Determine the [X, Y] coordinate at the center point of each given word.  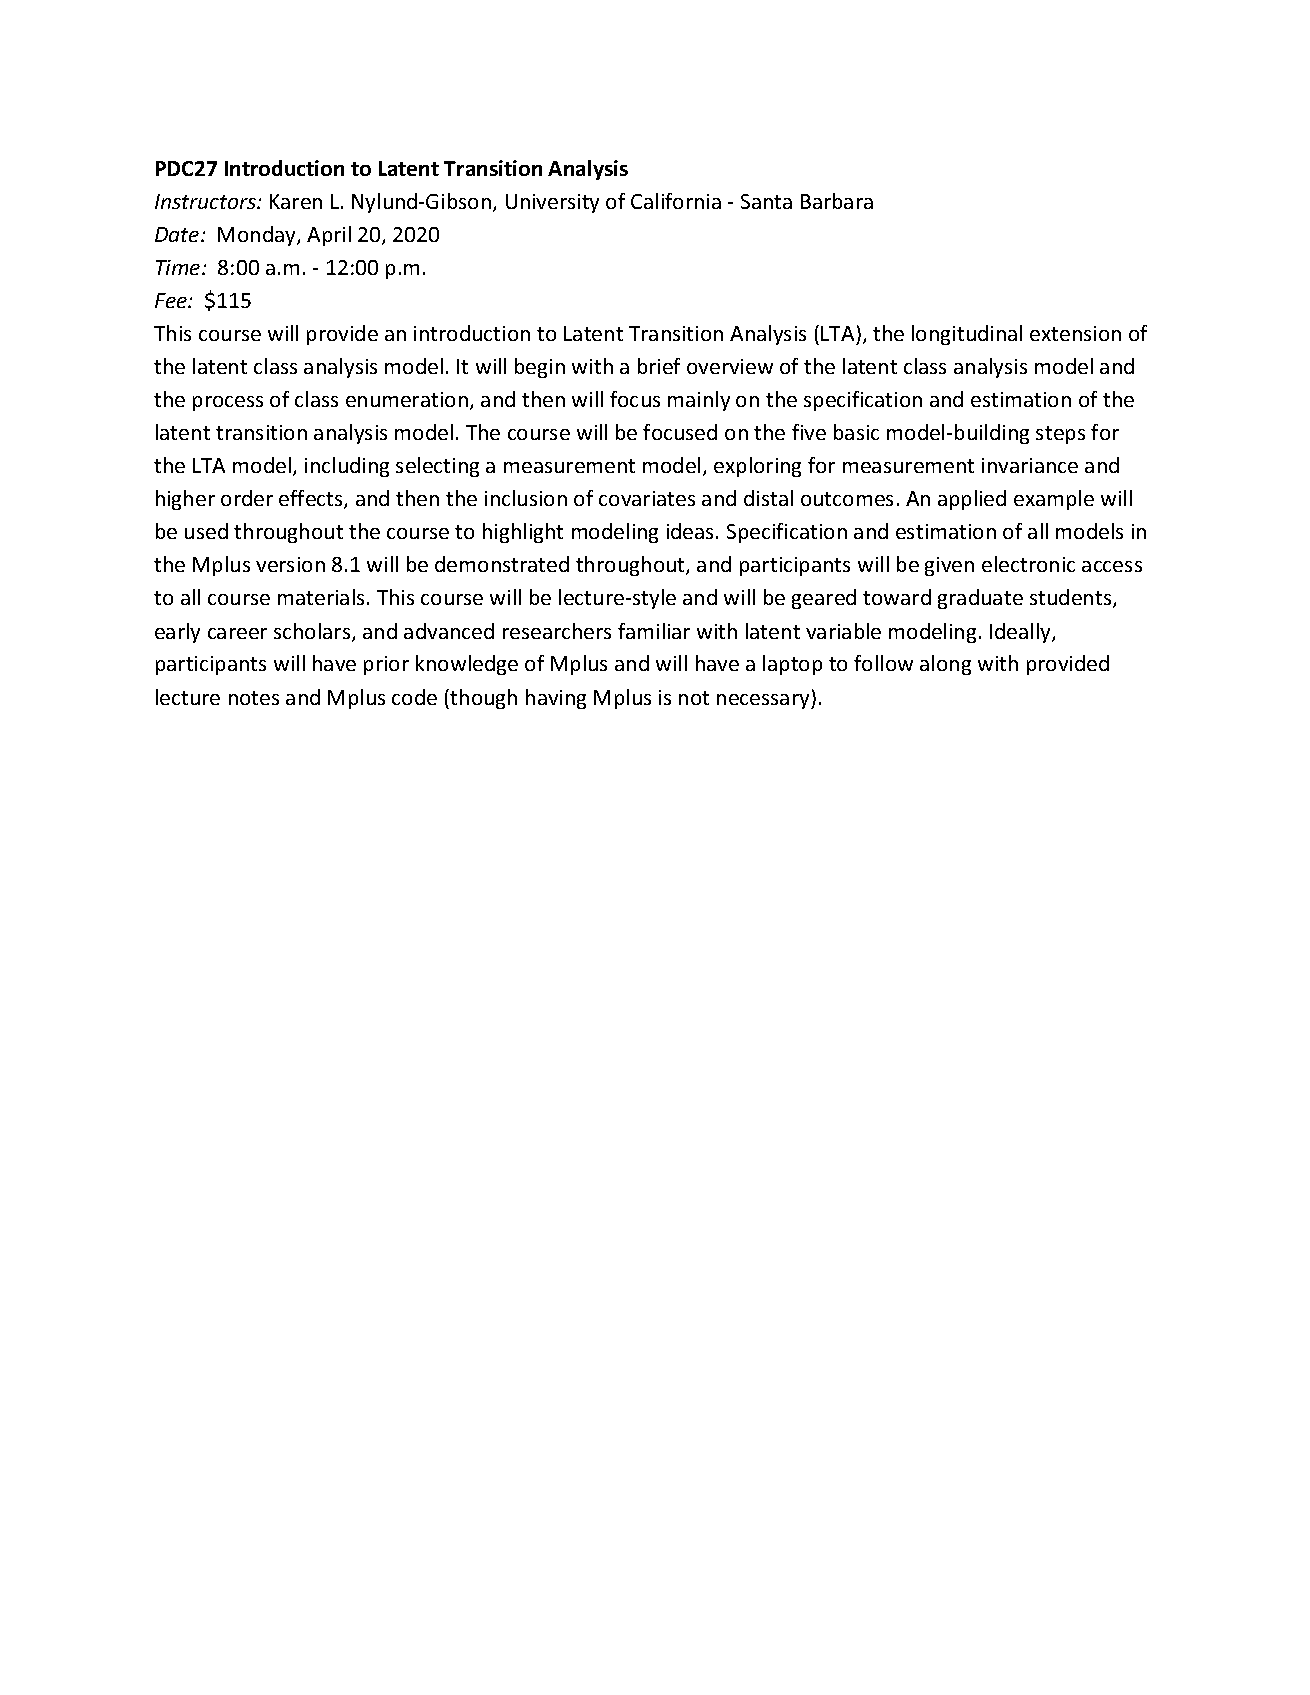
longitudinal [967, 335]
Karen [296, 201]
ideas [692, 531]
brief [659, 366]
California [676, 201]
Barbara [837, 201]
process [228, 403]
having [556, 699]
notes [254, 698]
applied [972, 500]
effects [312, 499]
